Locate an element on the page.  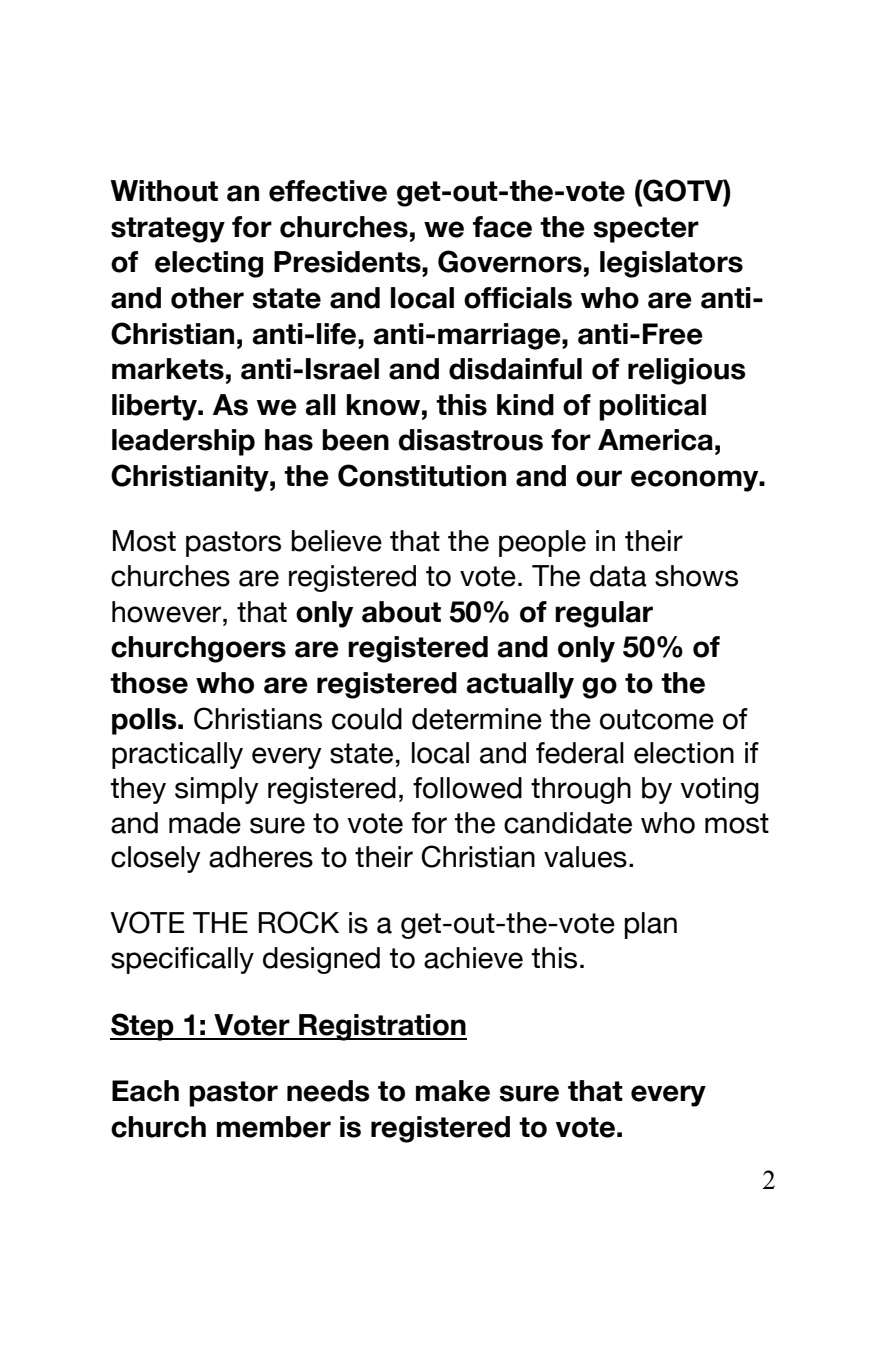
those is located at coordinates (149, 683).
